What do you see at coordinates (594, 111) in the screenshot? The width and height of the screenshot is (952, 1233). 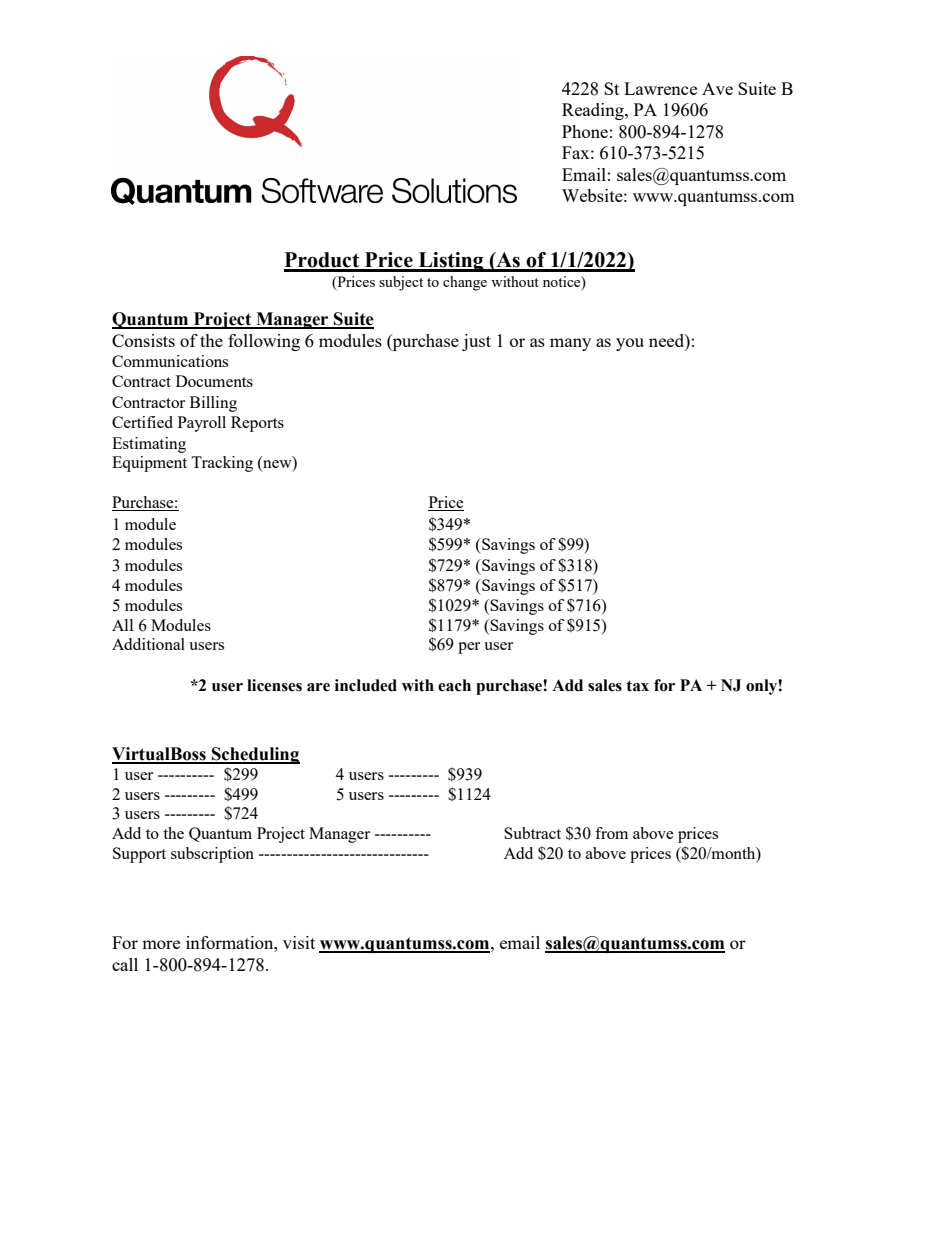 I see `Reading` at bounding box center [594, 111].
